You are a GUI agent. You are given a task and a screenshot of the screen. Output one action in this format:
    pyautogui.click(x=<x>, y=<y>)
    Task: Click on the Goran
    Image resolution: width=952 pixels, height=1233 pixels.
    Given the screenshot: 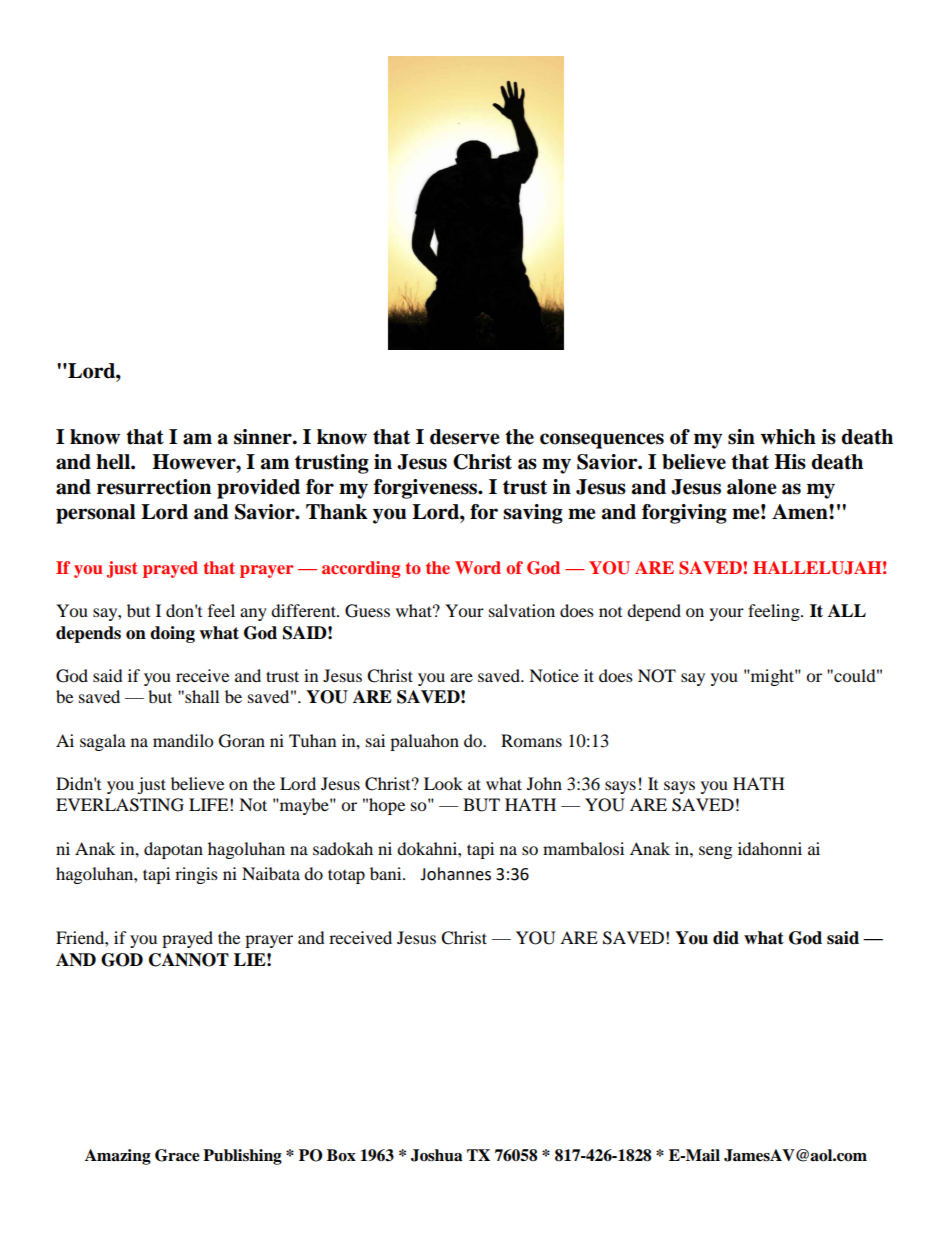 What is the action you would take?
    pyautogui.click(x=242, y=741)
